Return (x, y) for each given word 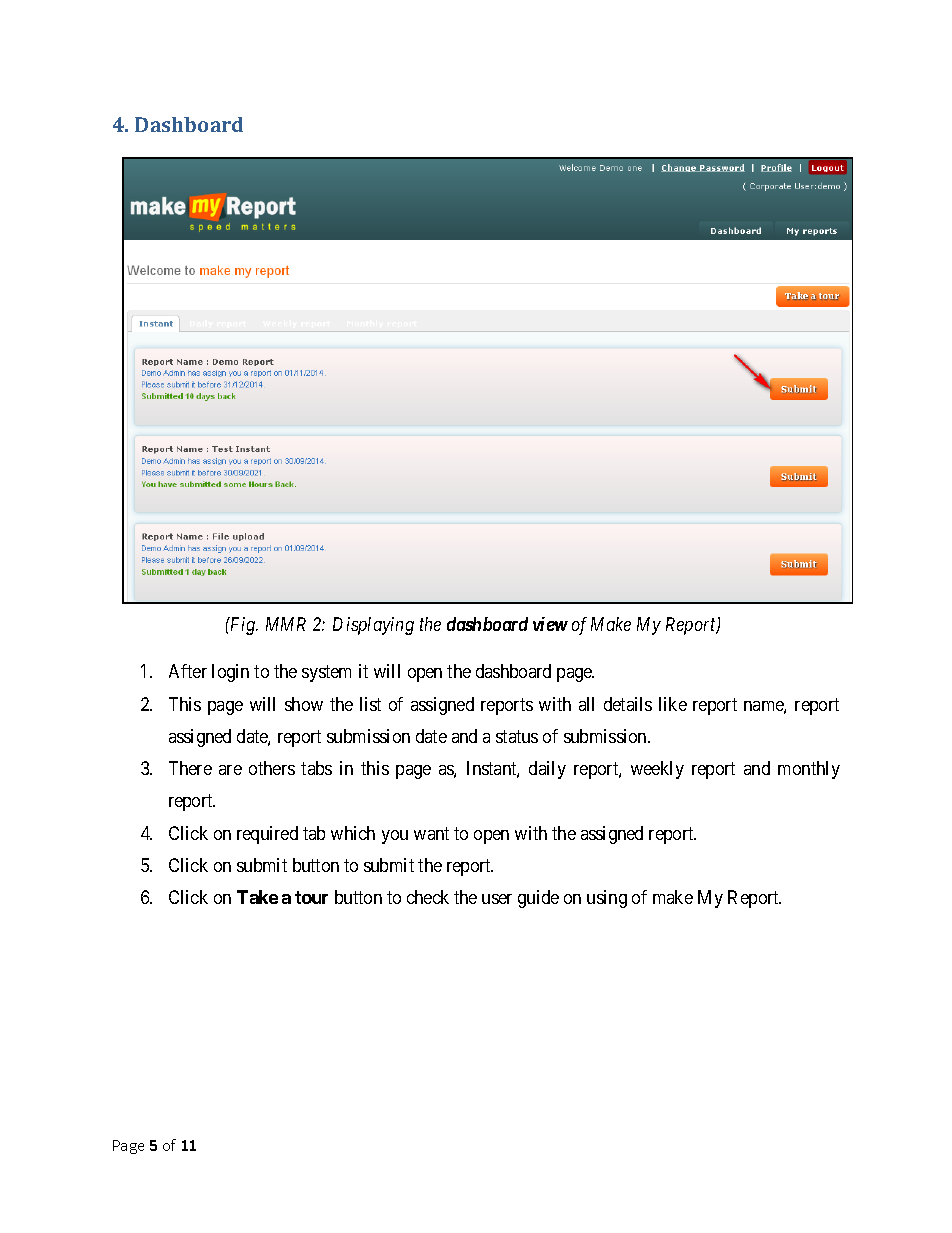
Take (257, 897)
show (304, 704)
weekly (657, 770)
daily (547, 770)
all (586, 704)
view (550, 624)
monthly (809, 770)
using (607, 899)
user (497, 899)
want (431, 833)
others (272, 768)
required (267, 835)
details (628, 704)
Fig (243, 626)
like (673, 704)
